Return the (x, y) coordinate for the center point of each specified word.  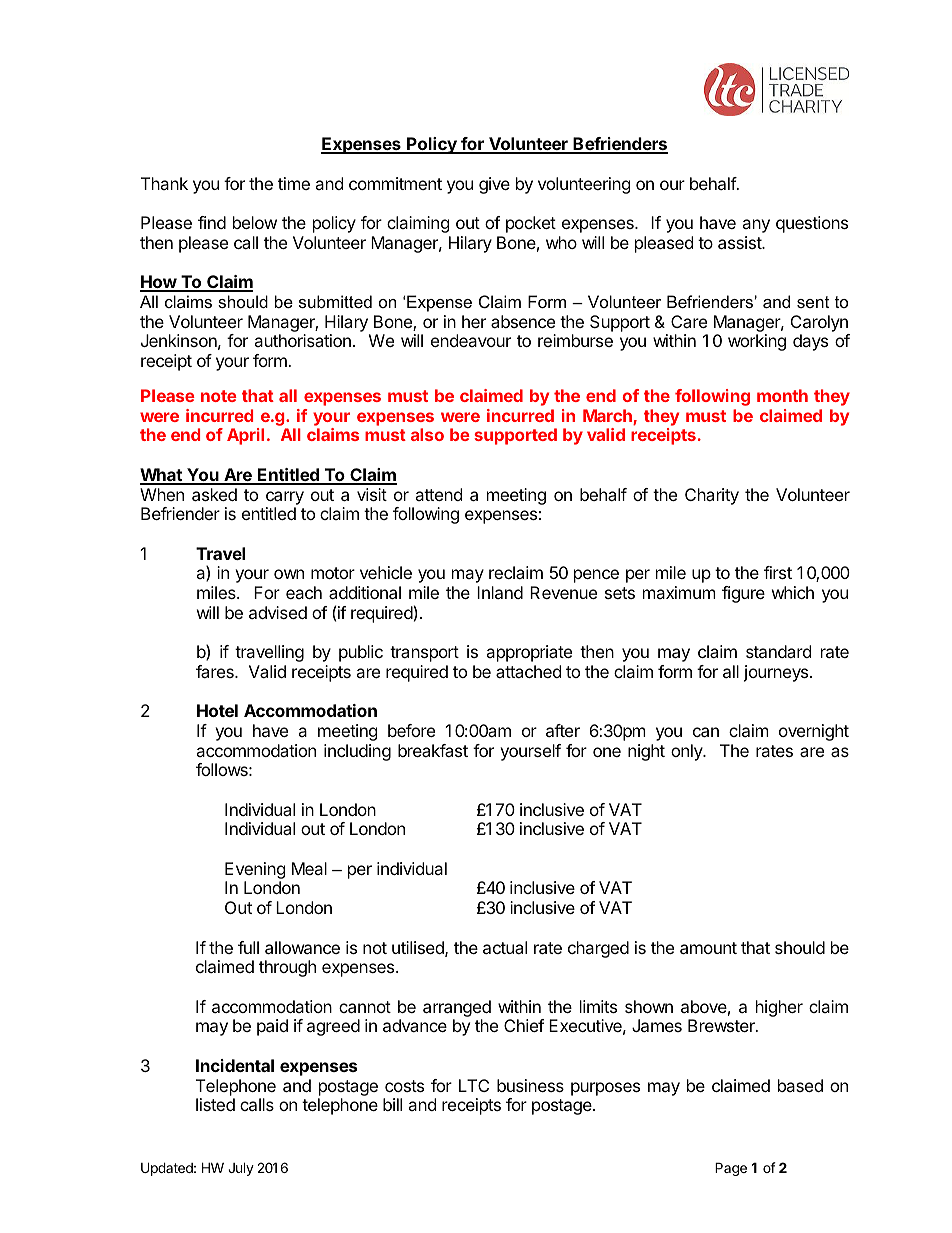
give (494, 185)
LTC (474, 1085)
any (756, 226)
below (255, 222)
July (241, 1169)
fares (216, 671)
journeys (777, 673)
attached (528, 671)
